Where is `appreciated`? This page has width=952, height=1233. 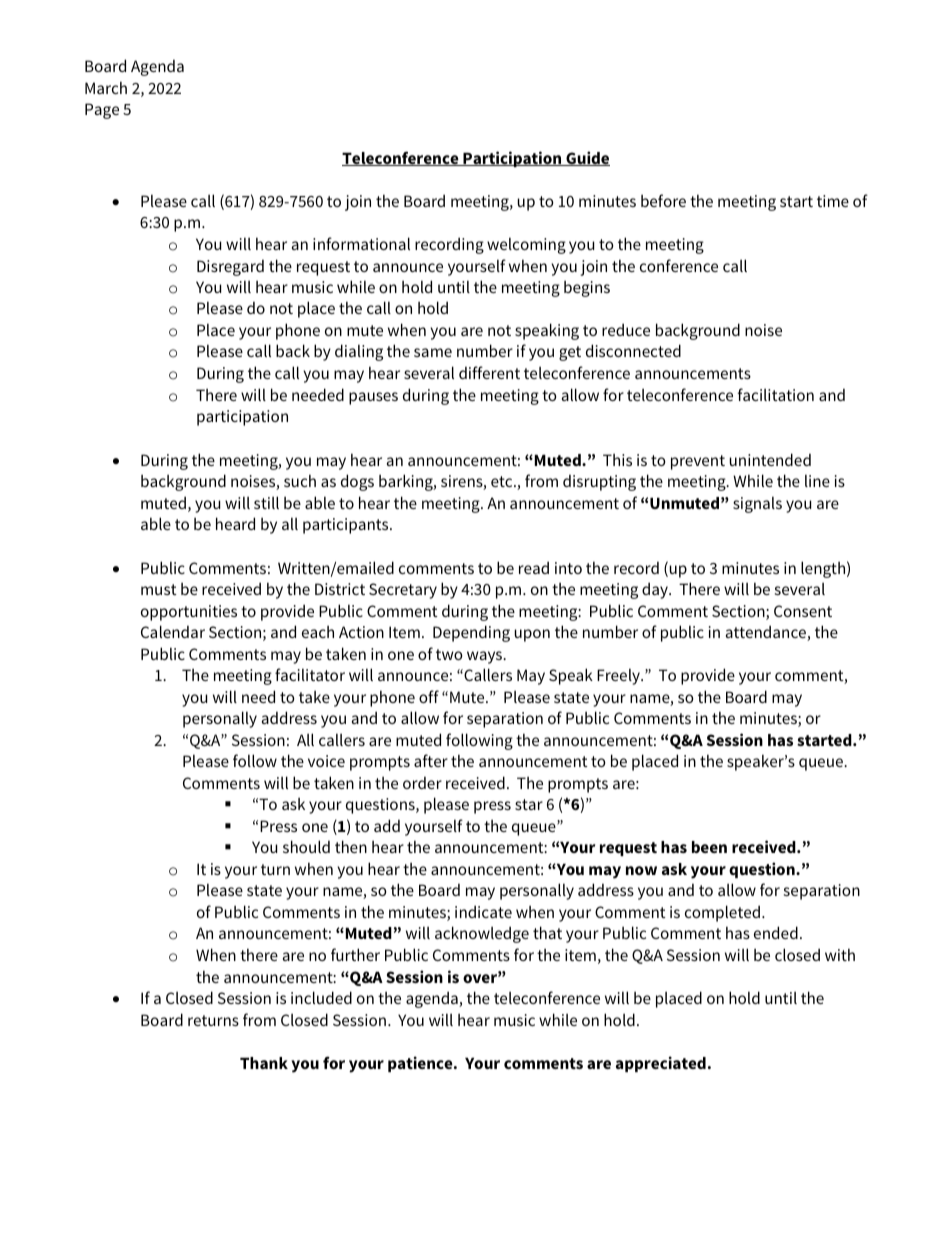 appreciated is located at coordinates (661, 1064).
